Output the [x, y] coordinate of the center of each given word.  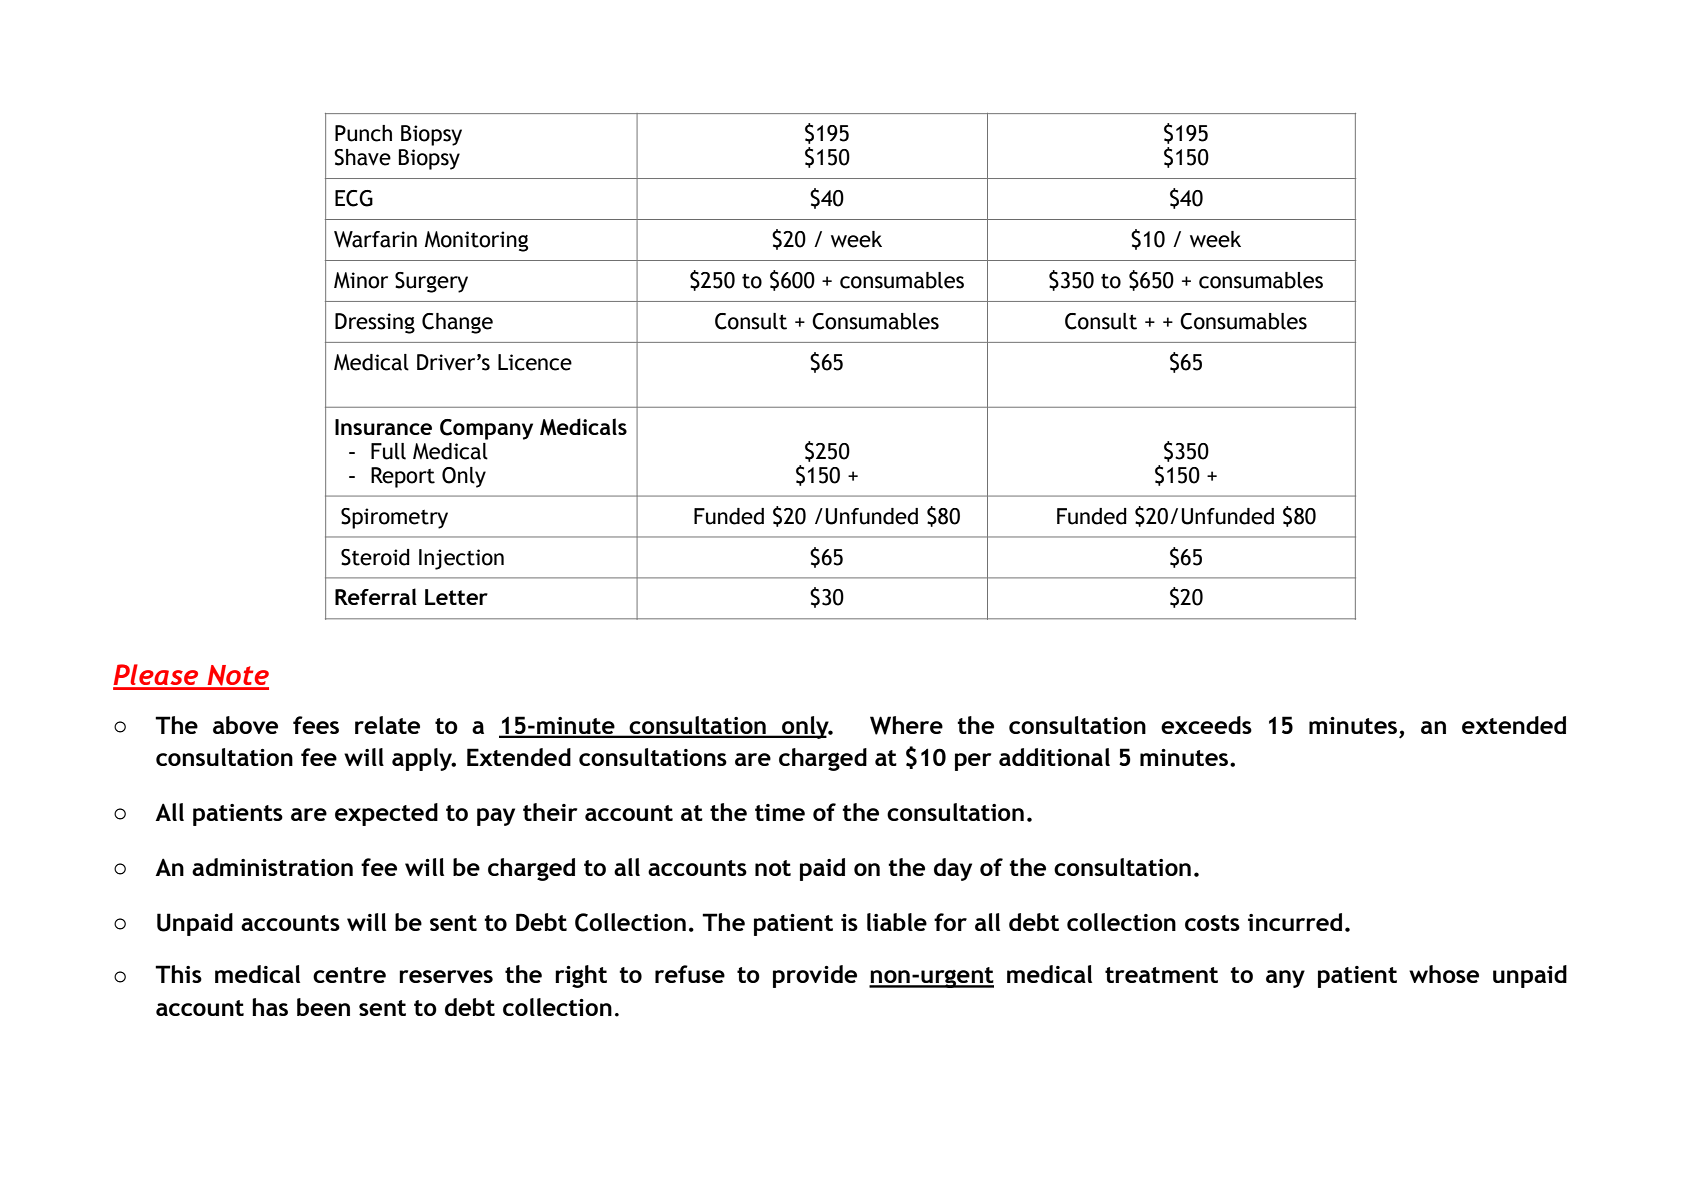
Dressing [375, 323]
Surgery [431, 282]
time [780, 812]
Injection [461, 559]
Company [486, 429]
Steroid [375, 557]
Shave [362, 157]
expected [386, 814]
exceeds [1206, 725]
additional [1054, 757]
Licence [535, 362]
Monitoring [476, 241]
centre [349, 975]
